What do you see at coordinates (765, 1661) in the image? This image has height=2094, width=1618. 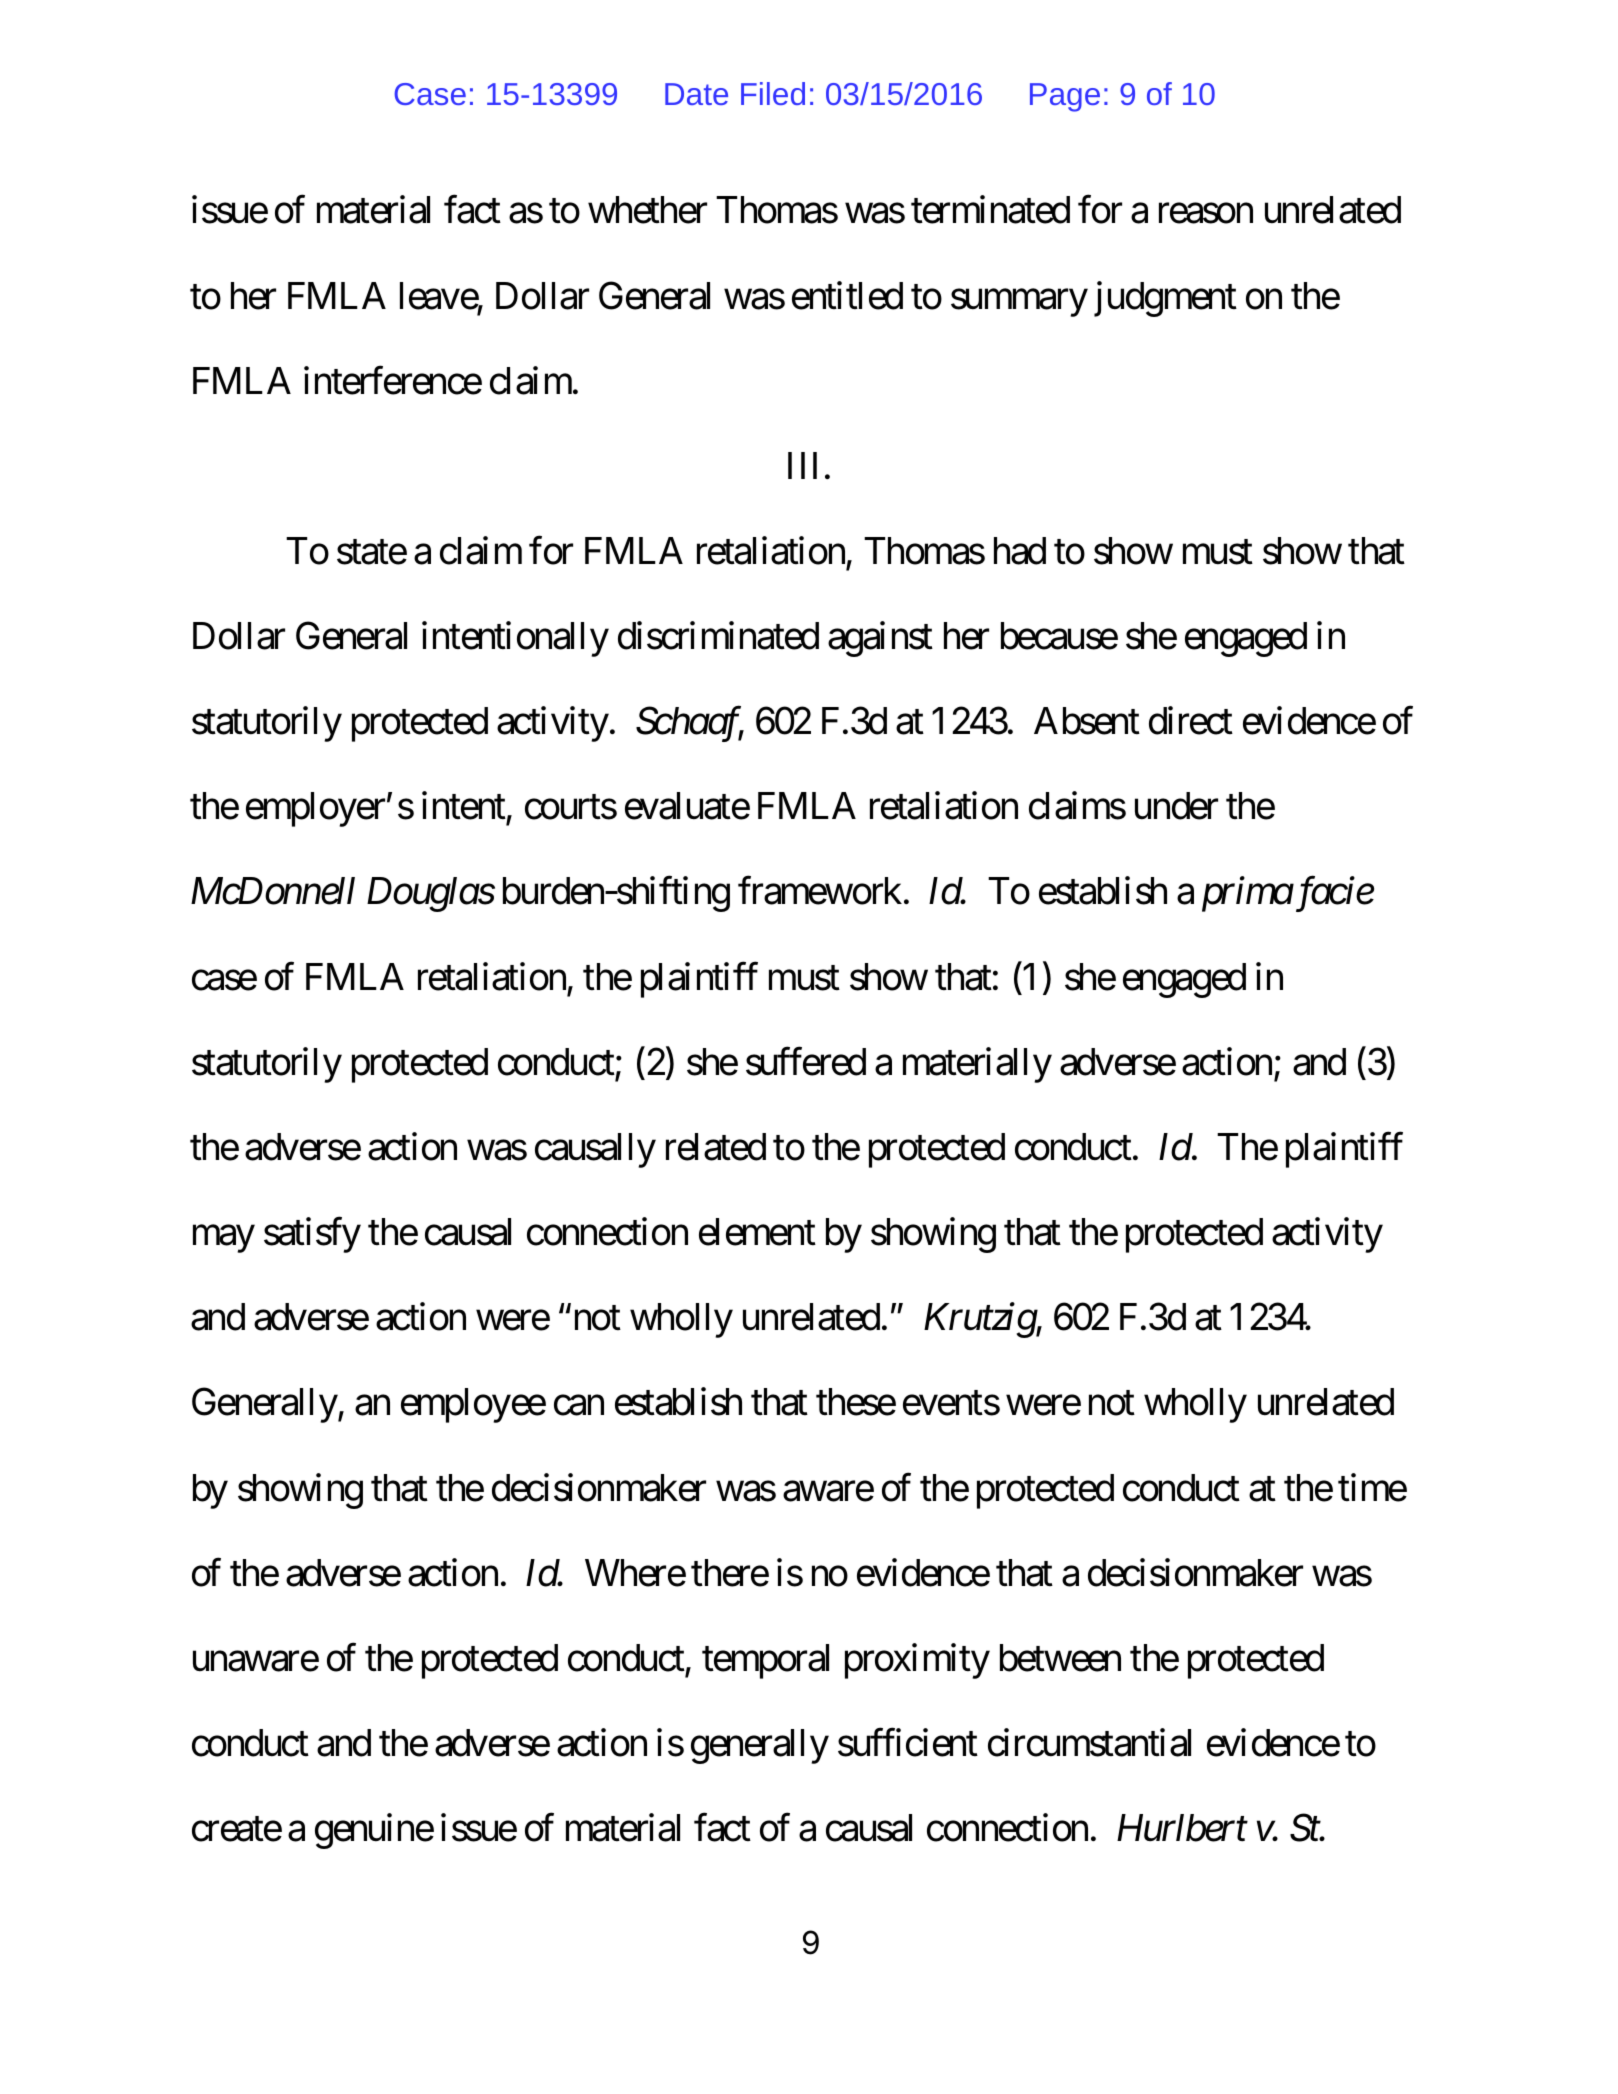 I see `temporal` at bounding box center [765, 1661].
